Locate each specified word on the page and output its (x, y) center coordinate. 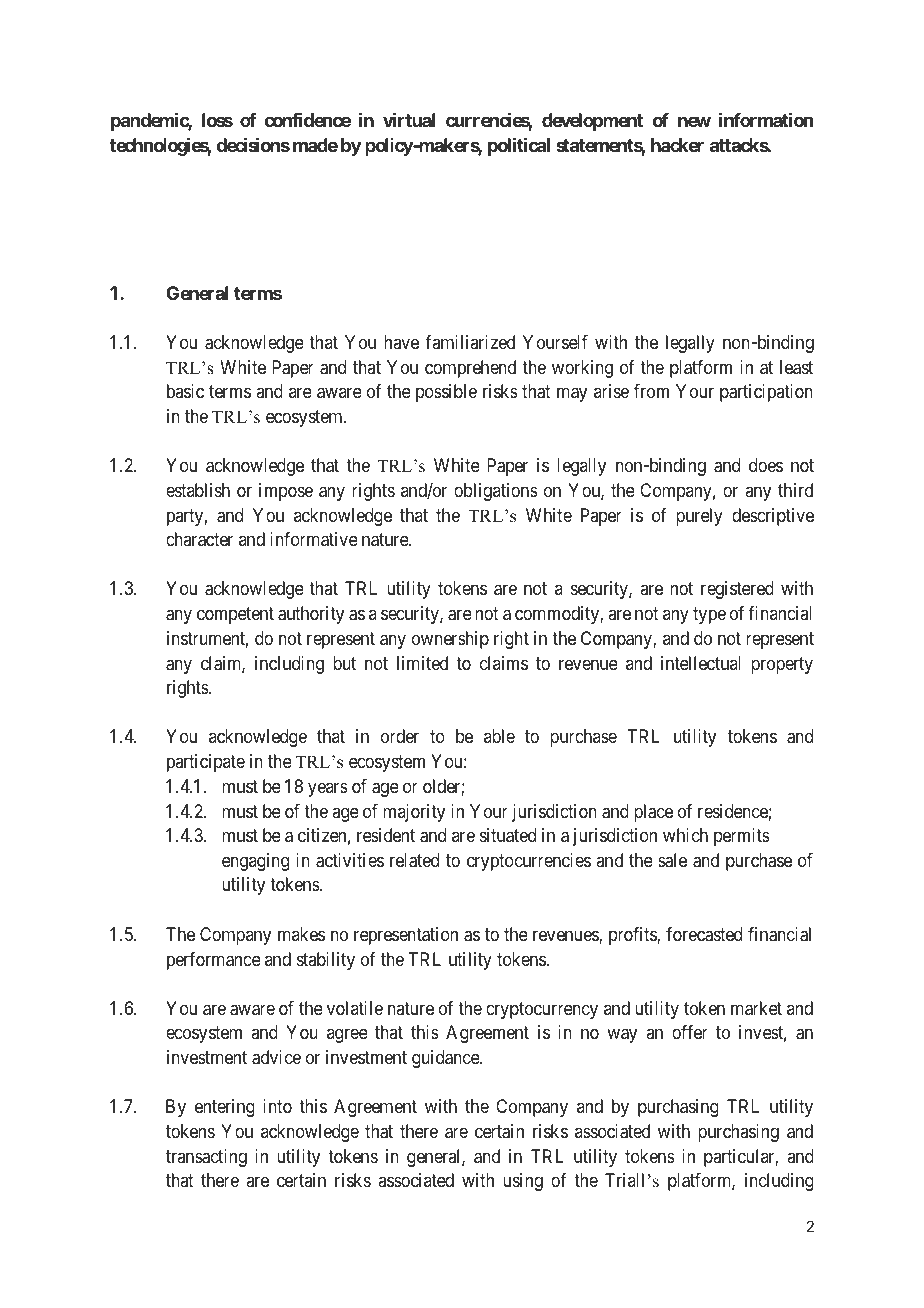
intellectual (701, 663)
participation (766, 393)
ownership (450, 640)
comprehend (470, 369)
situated (508, 835)
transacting (206, 1158)
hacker (677, 145)
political (519, 146)
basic (185, 391)
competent (235, 616)
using (523, 1182)
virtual (409, 119)
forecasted (704, 934)
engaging (255, 862)
